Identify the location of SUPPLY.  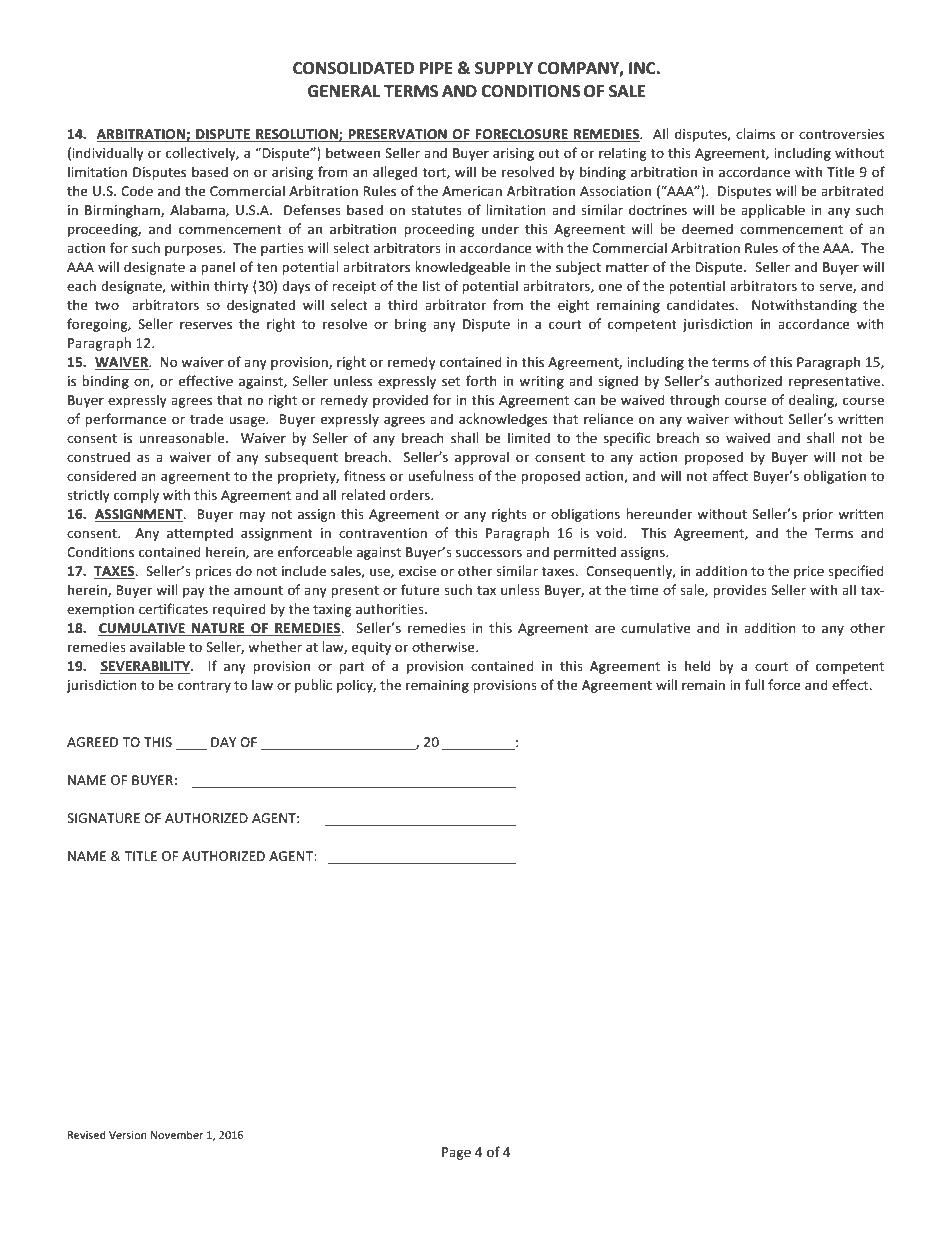
(504, 68).
